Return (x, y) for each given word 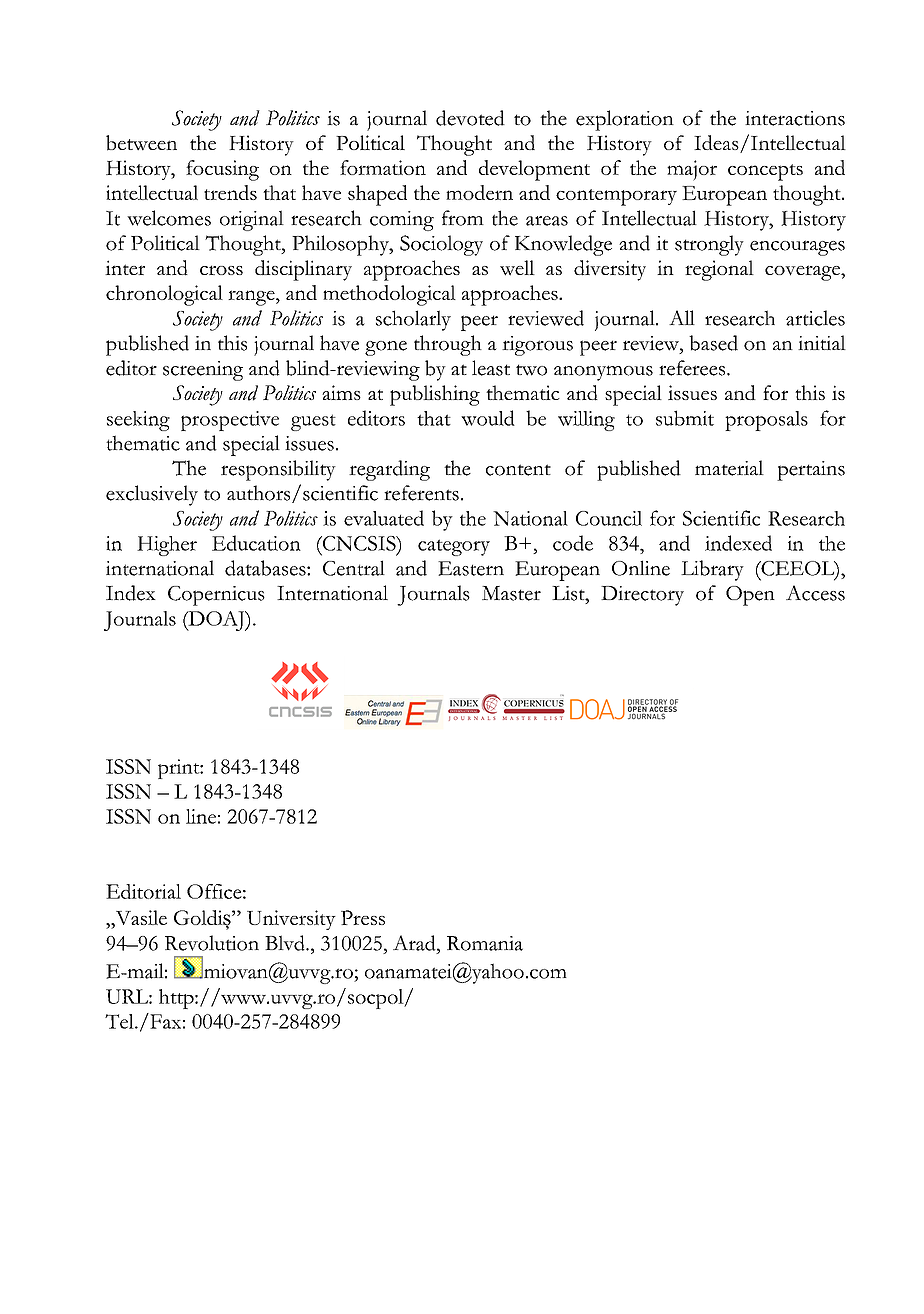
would (488, 418)
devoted (470, 118)
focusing (222, 170)
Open (750, 596)
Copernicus (216, 596)
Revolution (212, 943)
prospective (230, 421)
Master (511, 593)
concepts (765, 172)
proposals (766, 421)
